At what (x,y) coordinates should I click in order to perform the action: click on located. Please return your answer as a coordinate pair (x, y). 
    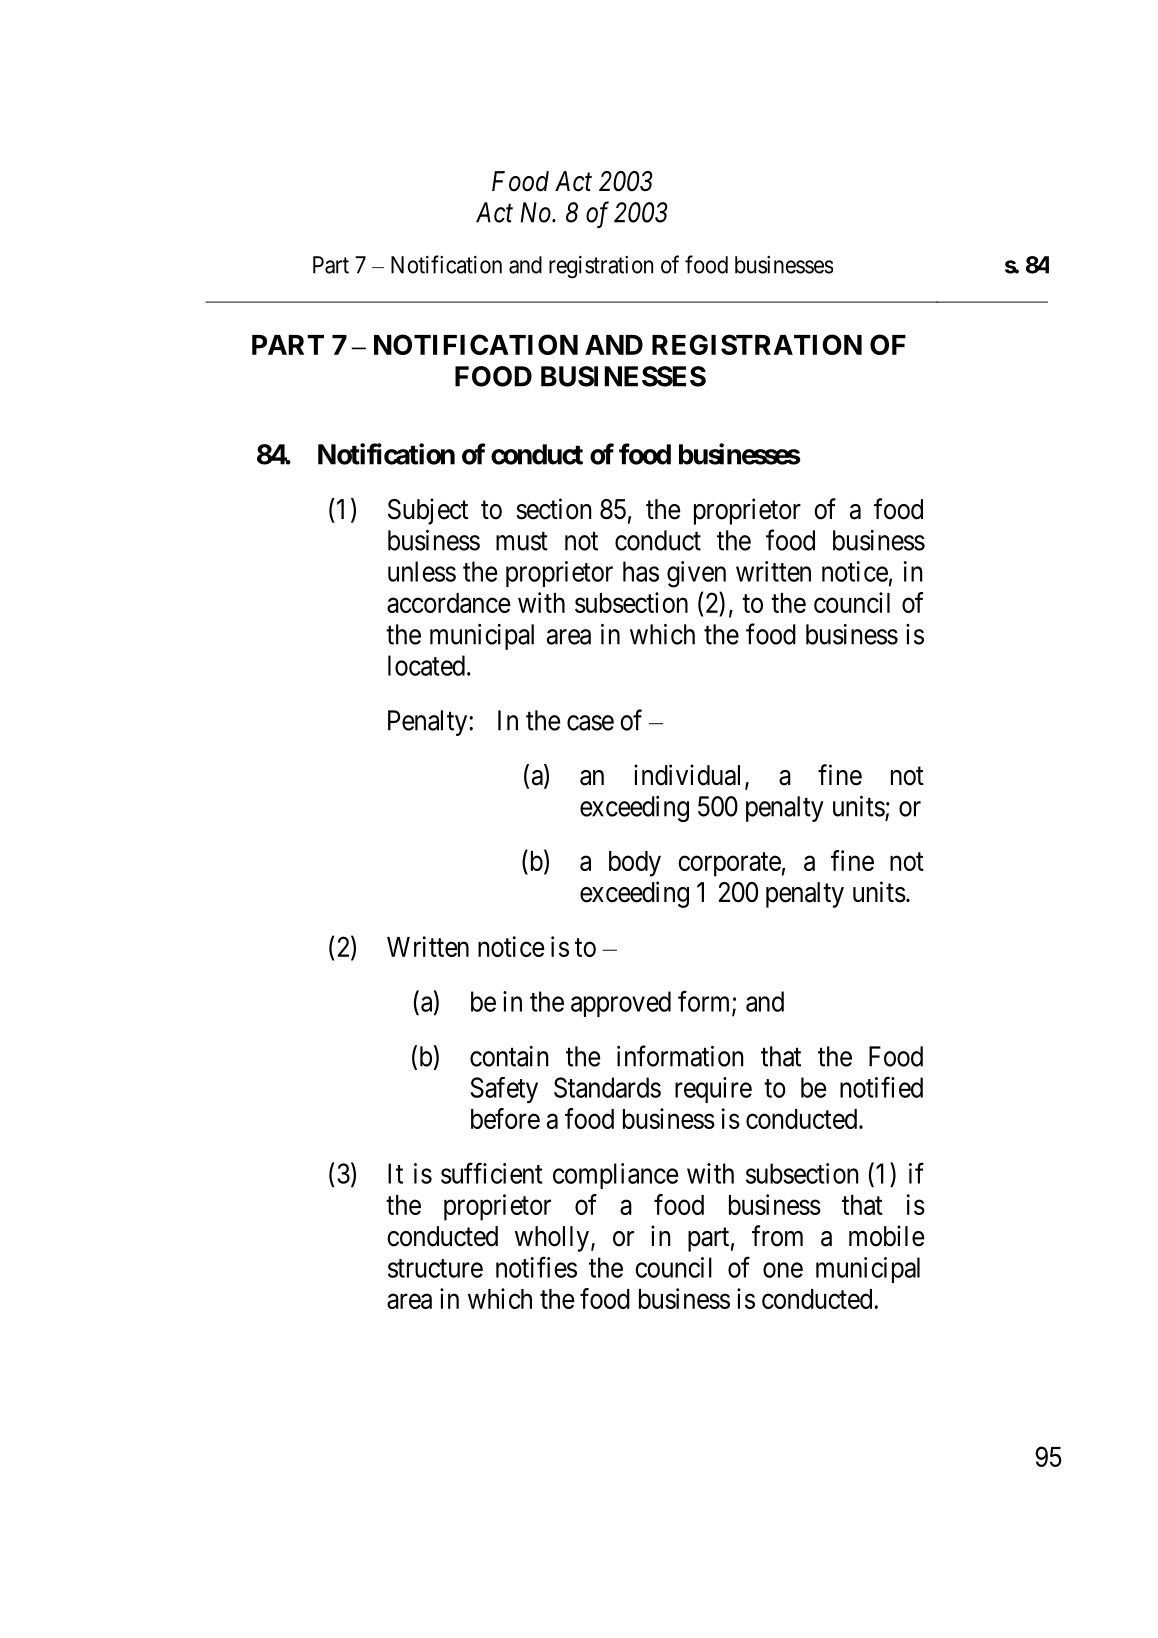
    Looking at the image, I should click on (426, 665).
